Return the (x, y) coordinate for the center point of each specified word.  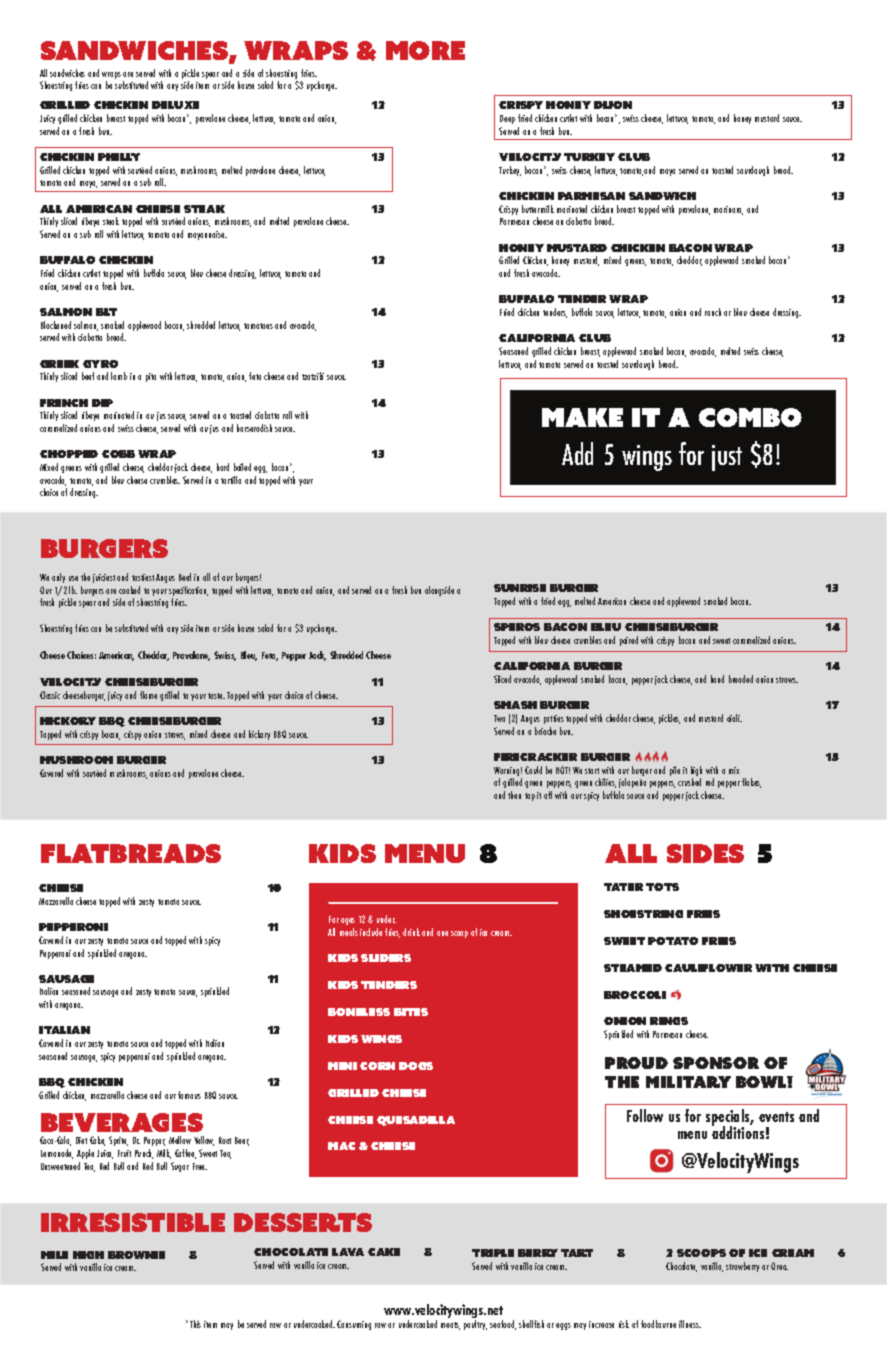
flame (148, 695)
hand (717, 679)
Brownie (136, 1255)
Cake (384, 1252)
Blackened (56, 325)
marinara (728, 210)
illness (690, 1324)
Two (499, 718)
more (425, 50)
